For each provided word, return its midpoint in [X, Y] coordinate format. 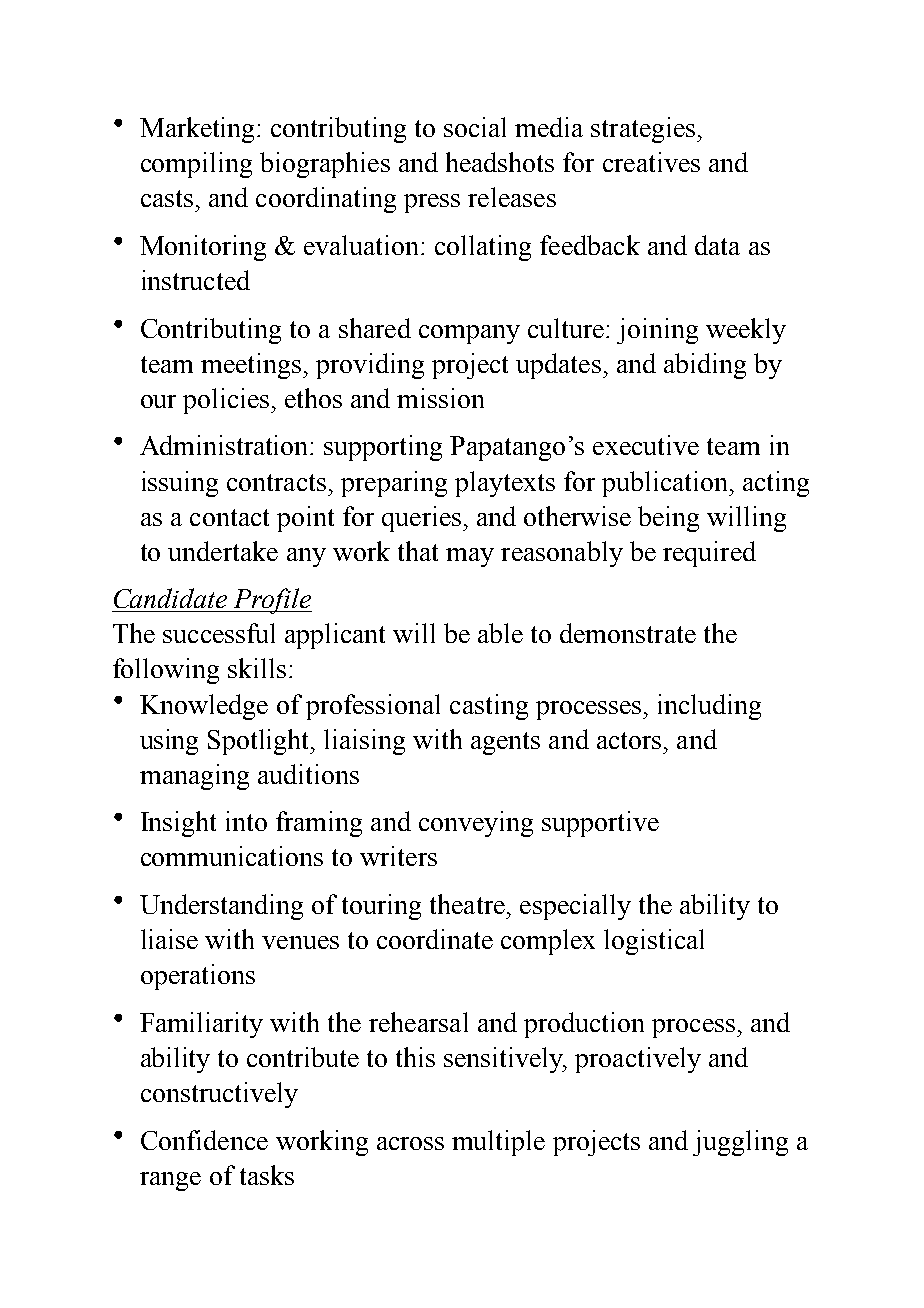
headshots [500, 162]
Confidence [204, 1140]
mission [440, 398]
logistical [654, 942]
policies [227, 401]
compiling [196, 165]
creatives [651, 162]
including [709, 707]
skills [257, 668]
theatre [467, 904]
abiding [705, 366]
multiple [498, 1143]
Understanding [221, 907]
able [500, 633]
